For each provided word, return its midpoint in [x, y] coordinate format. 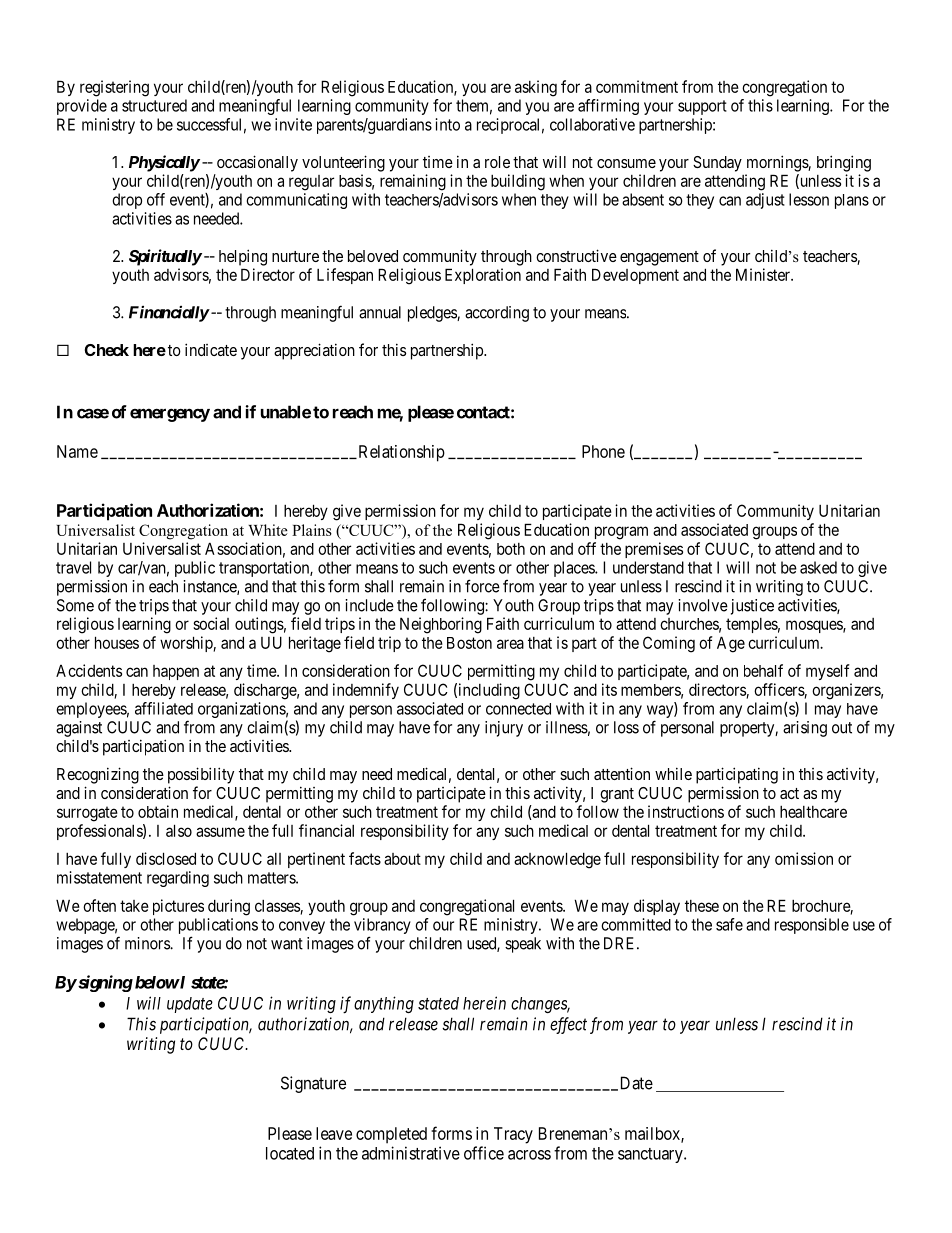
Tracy [513, 1135]
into [447, 124]
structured [154, 105]
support [702, 107]
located [290, 1153]
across [529, 1155]
